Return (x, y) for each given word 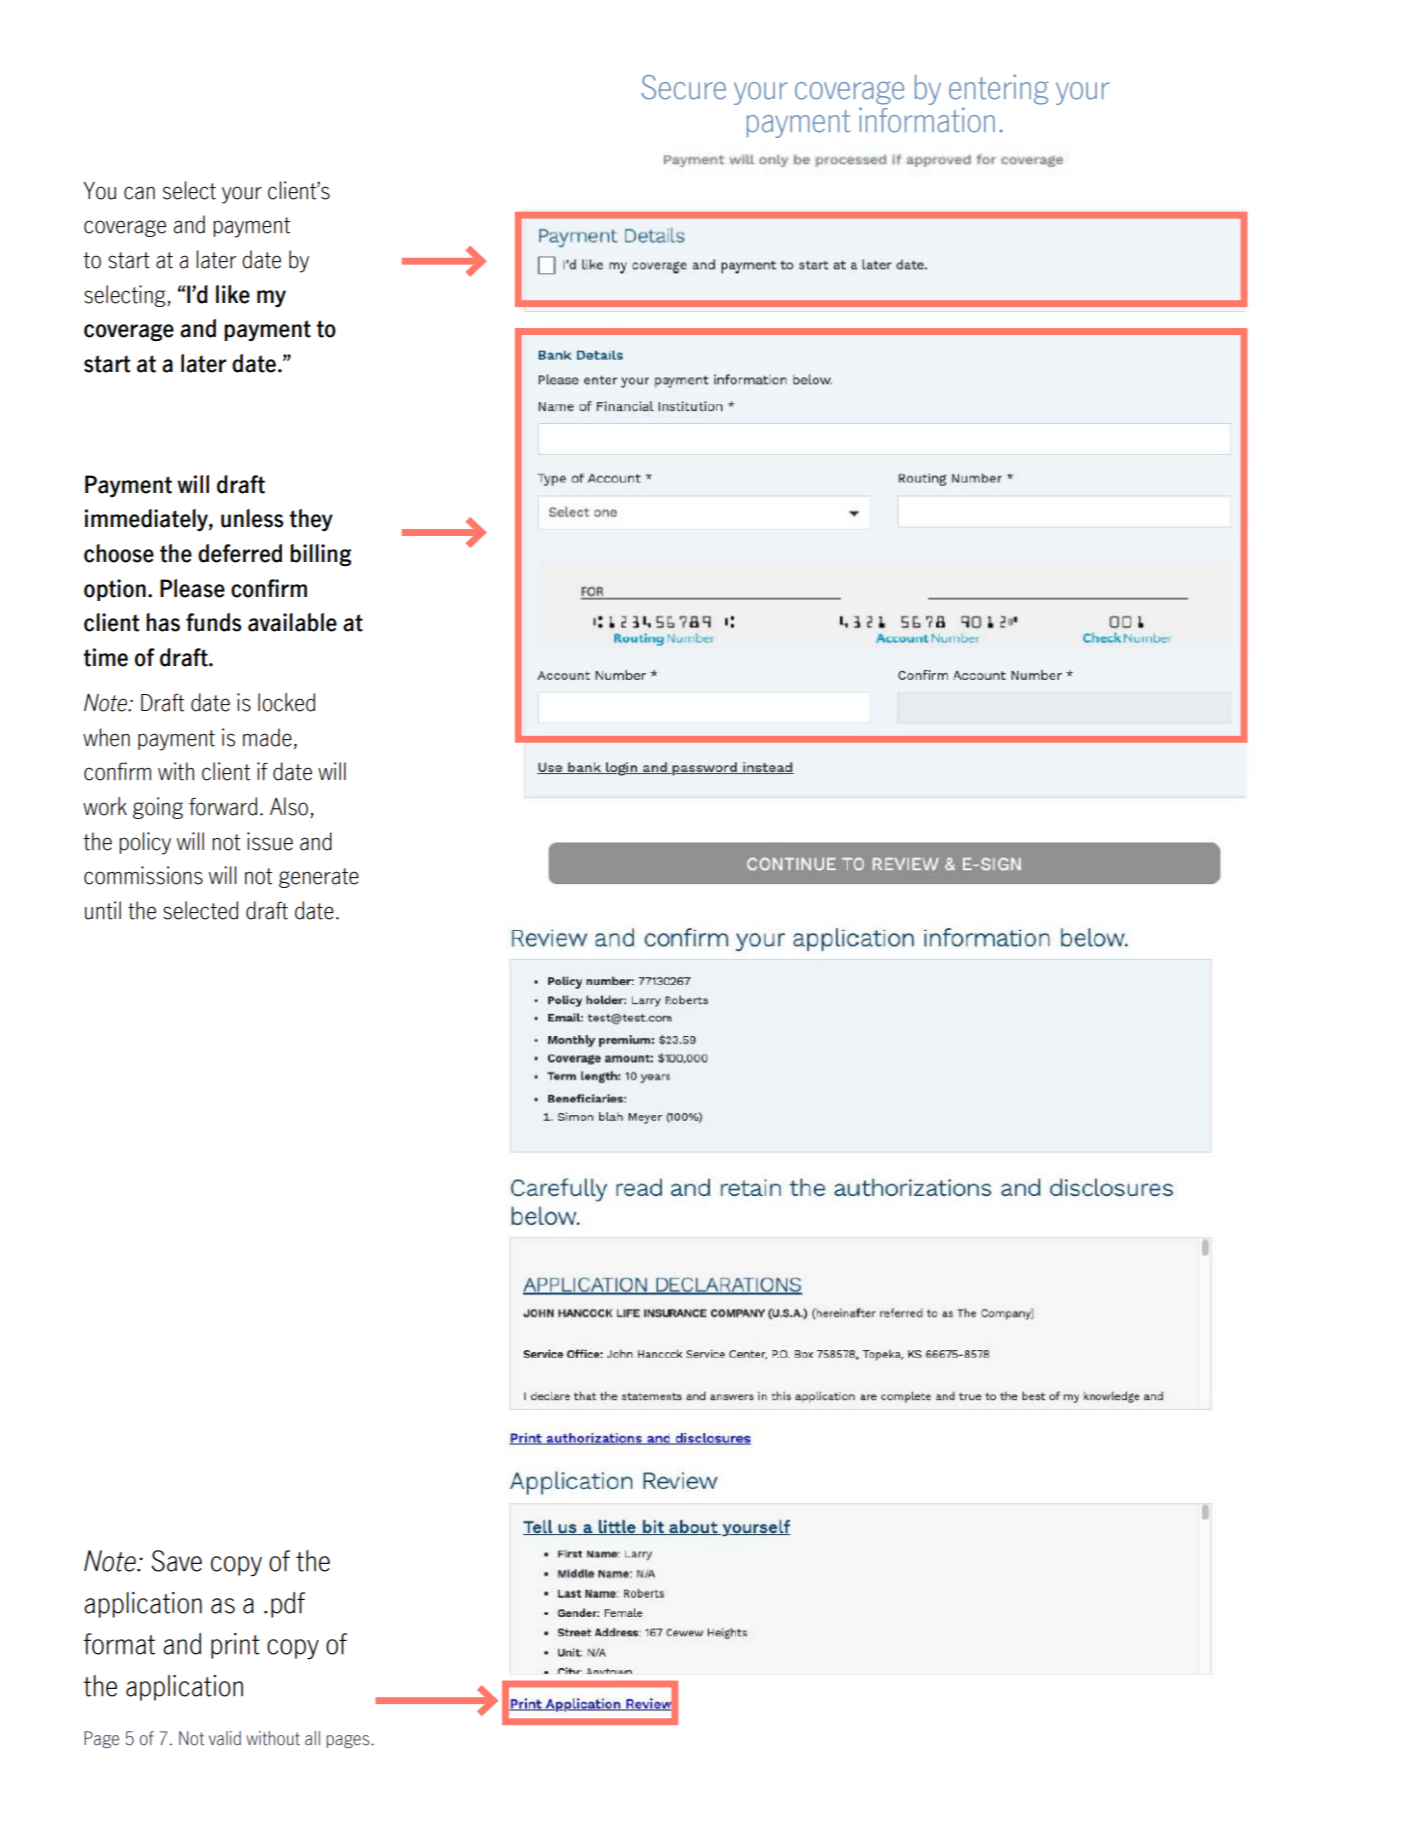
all (312, 1738)
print (235, 1646)
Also (290, 807)
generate (319, 878)
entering (998, 89)
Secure (683, 87)
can (139, 193)
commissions (143, 875)
